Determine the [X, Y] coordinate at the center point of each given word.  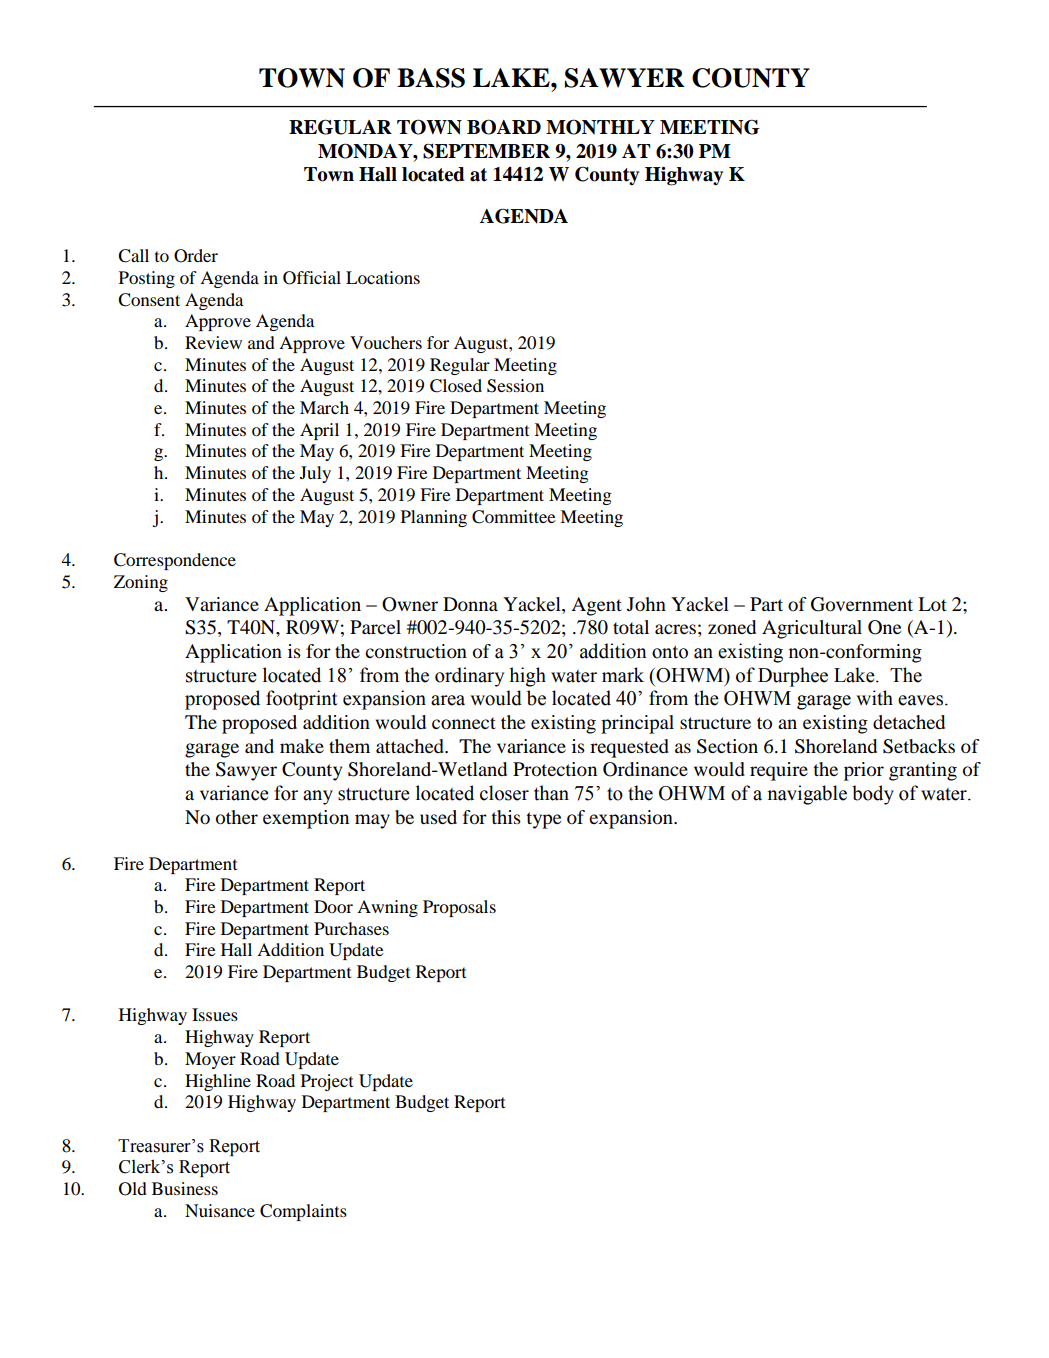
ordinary [469, 677]
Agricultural [812, 629]
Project [327, 1082]
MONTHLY [600, 127]
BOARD [504, 127]
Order [196, 256]
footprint [301, 700]
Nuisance [220, 1210]
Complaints [303, 1212]
